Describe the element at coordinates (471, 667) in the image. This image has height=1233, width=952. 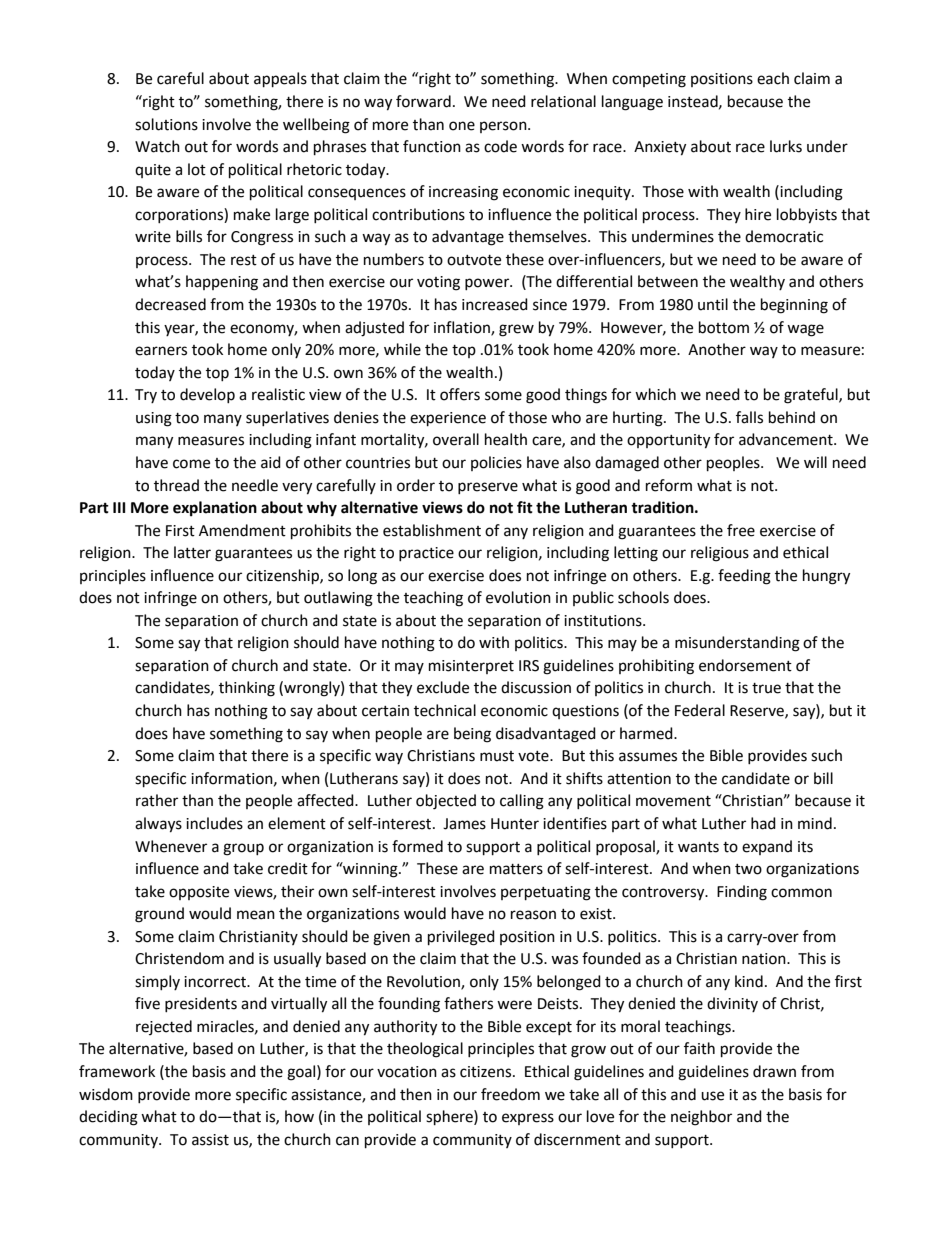
I see `misinterpret` at that location.
